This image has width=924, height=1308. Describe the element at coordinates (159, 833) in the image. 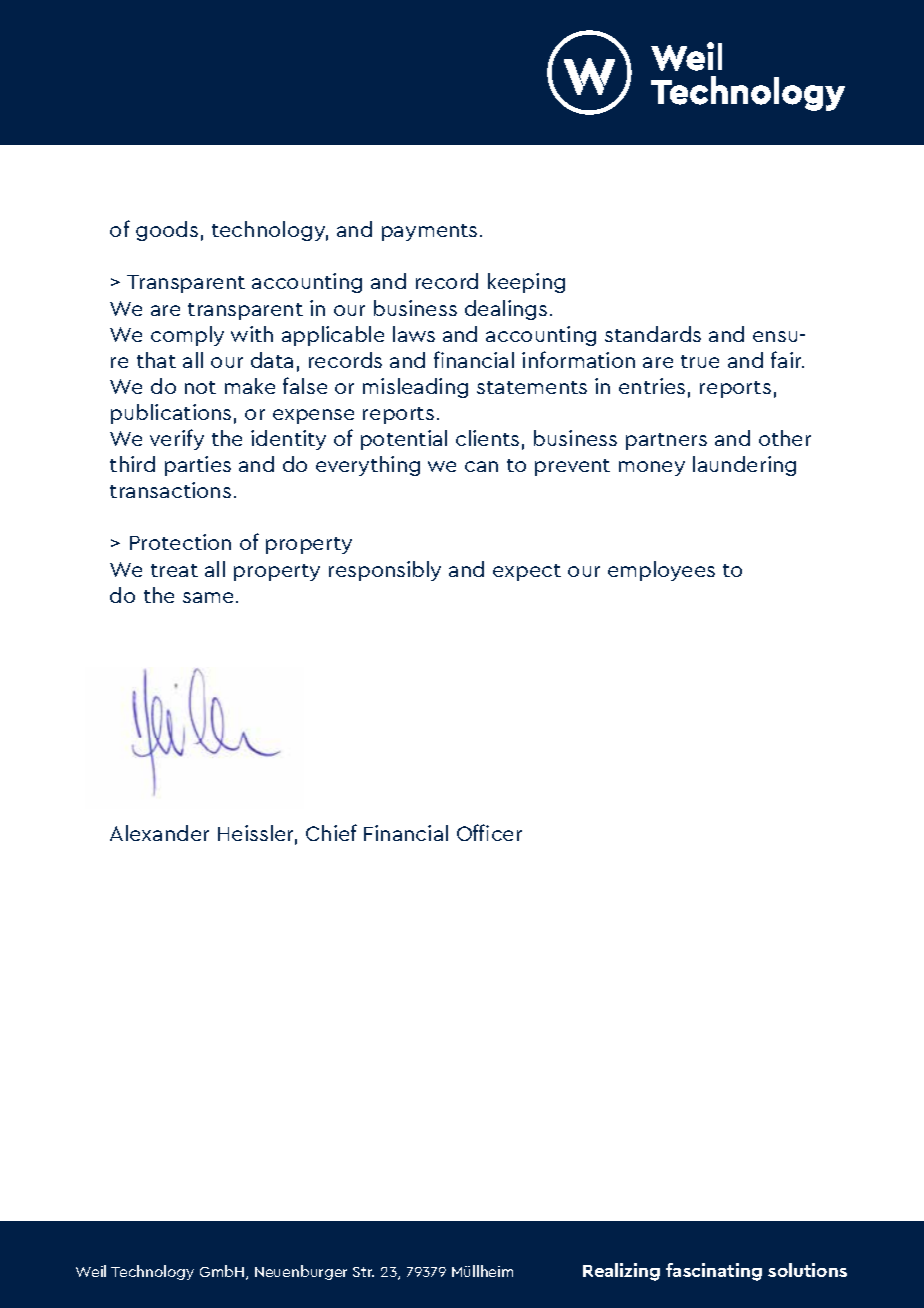

I see `Alexander` at that location.
